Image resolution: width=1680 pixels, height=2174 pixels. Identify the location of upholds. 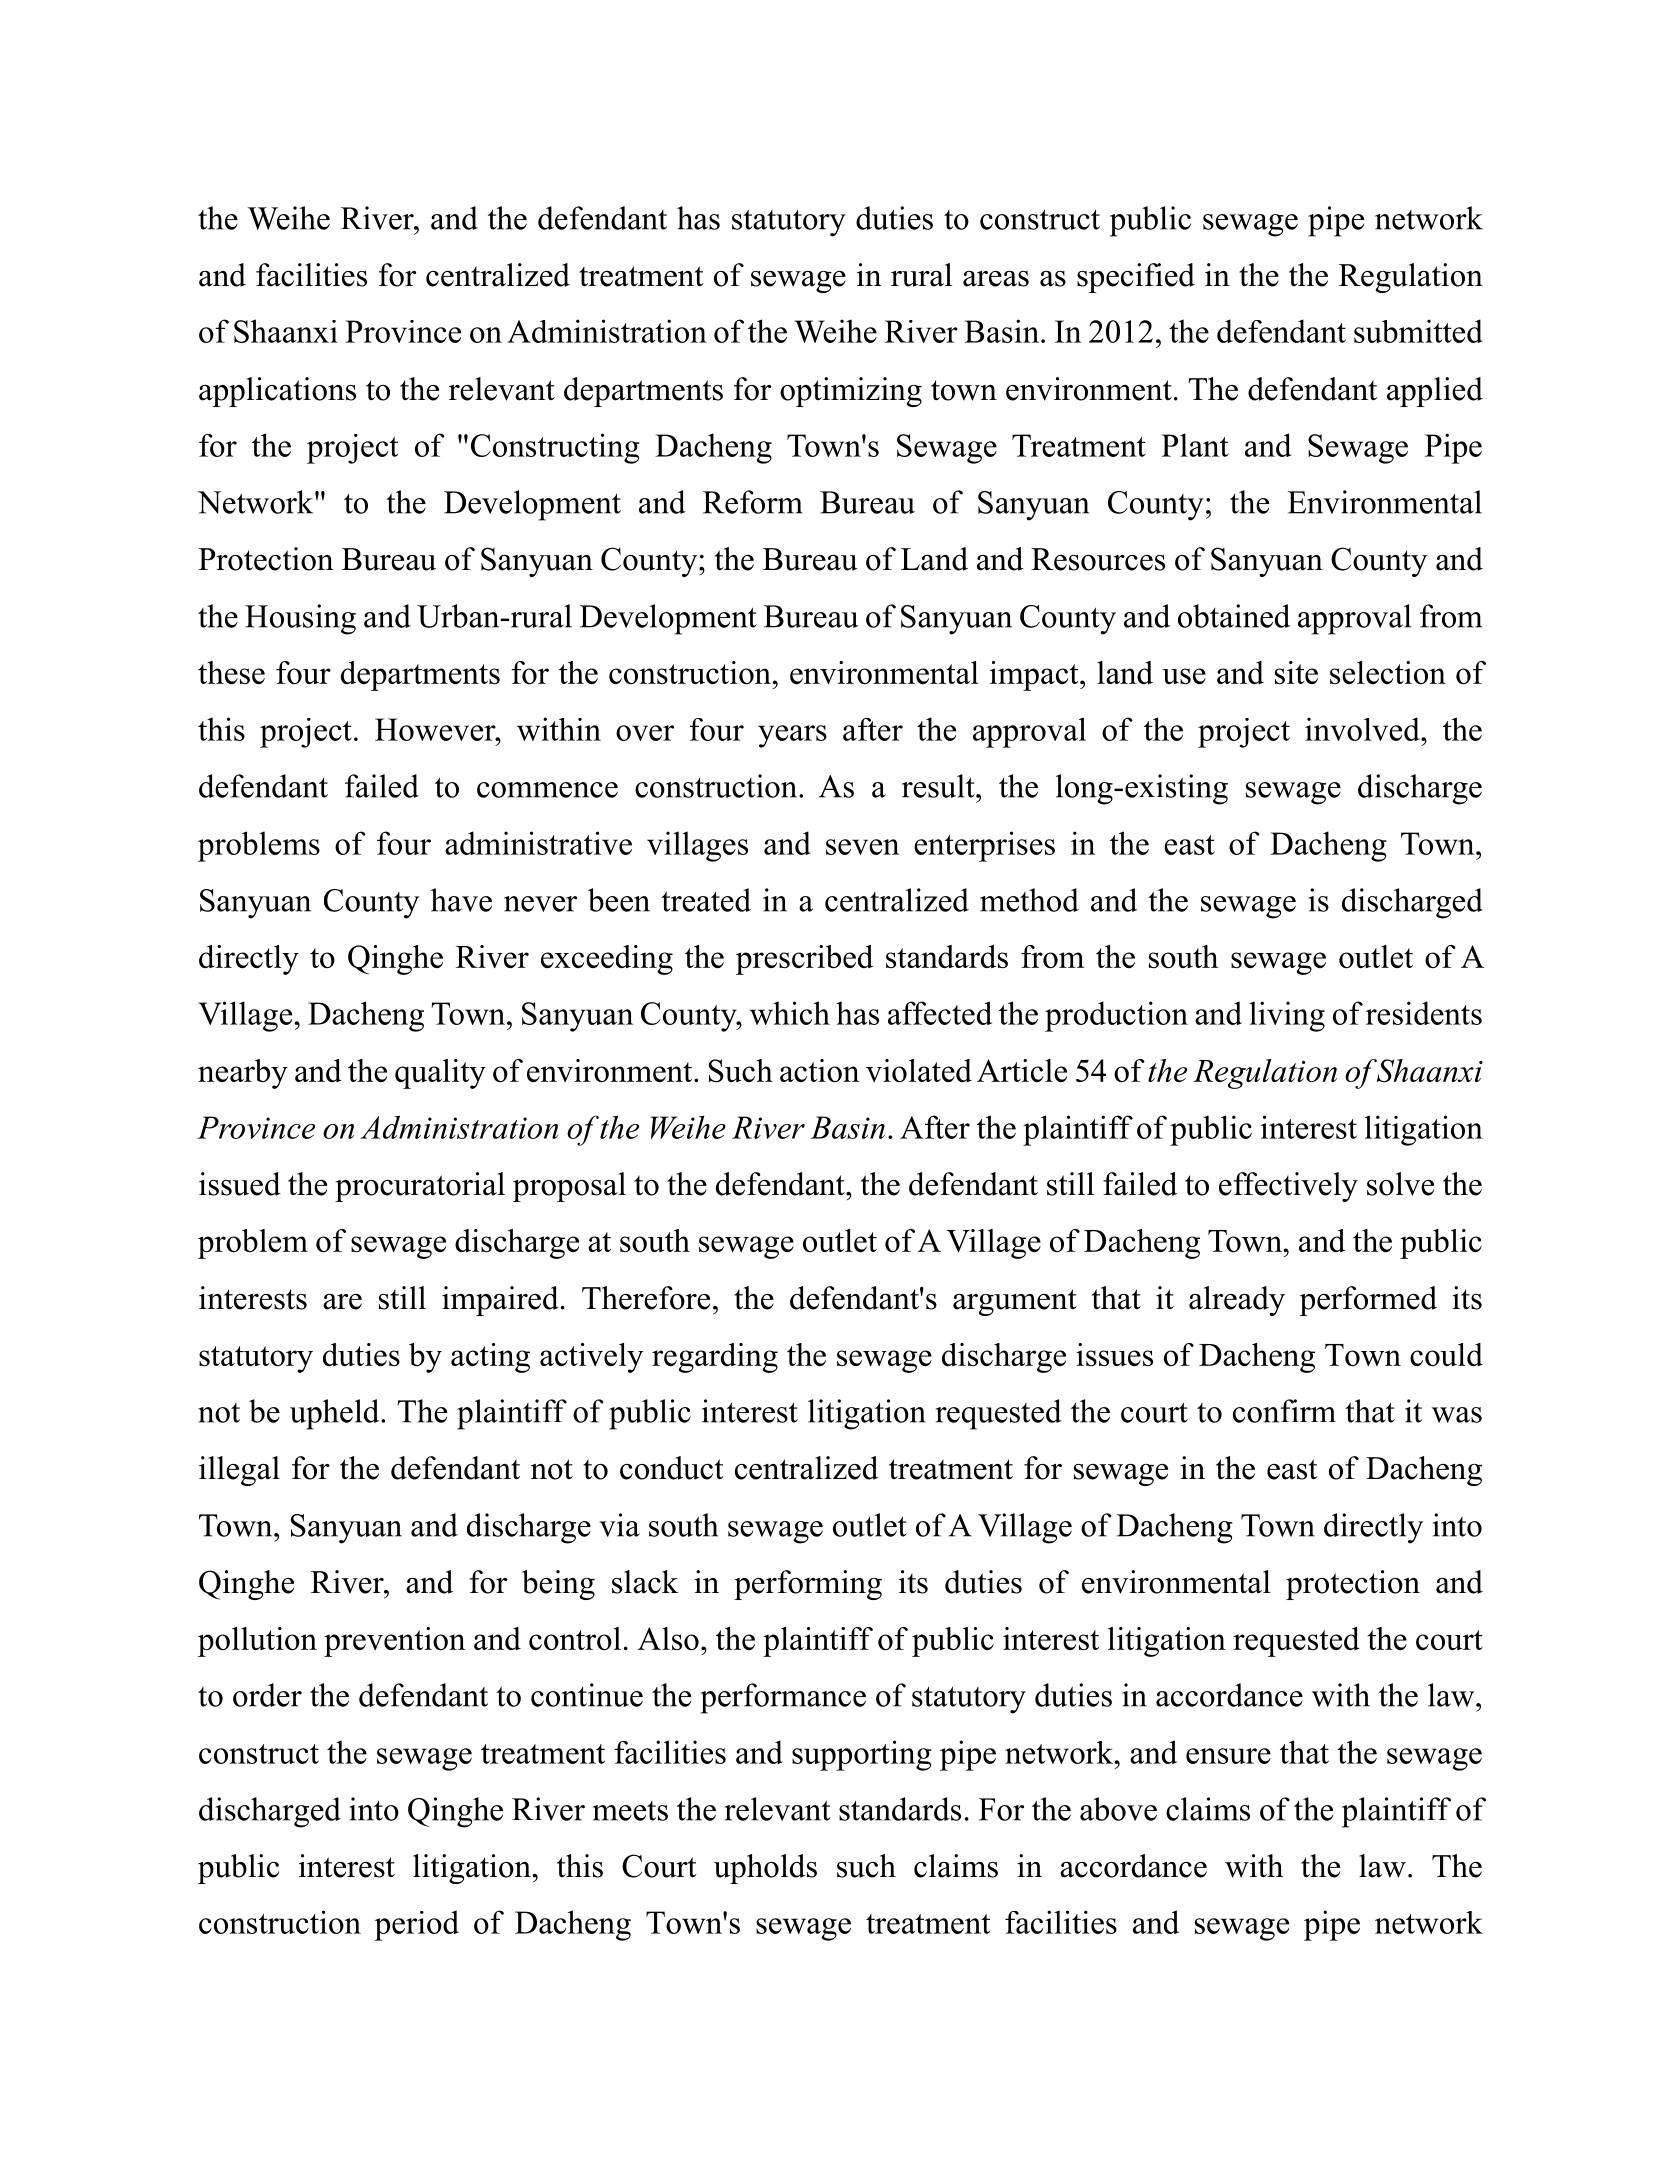
(765, 1869).
